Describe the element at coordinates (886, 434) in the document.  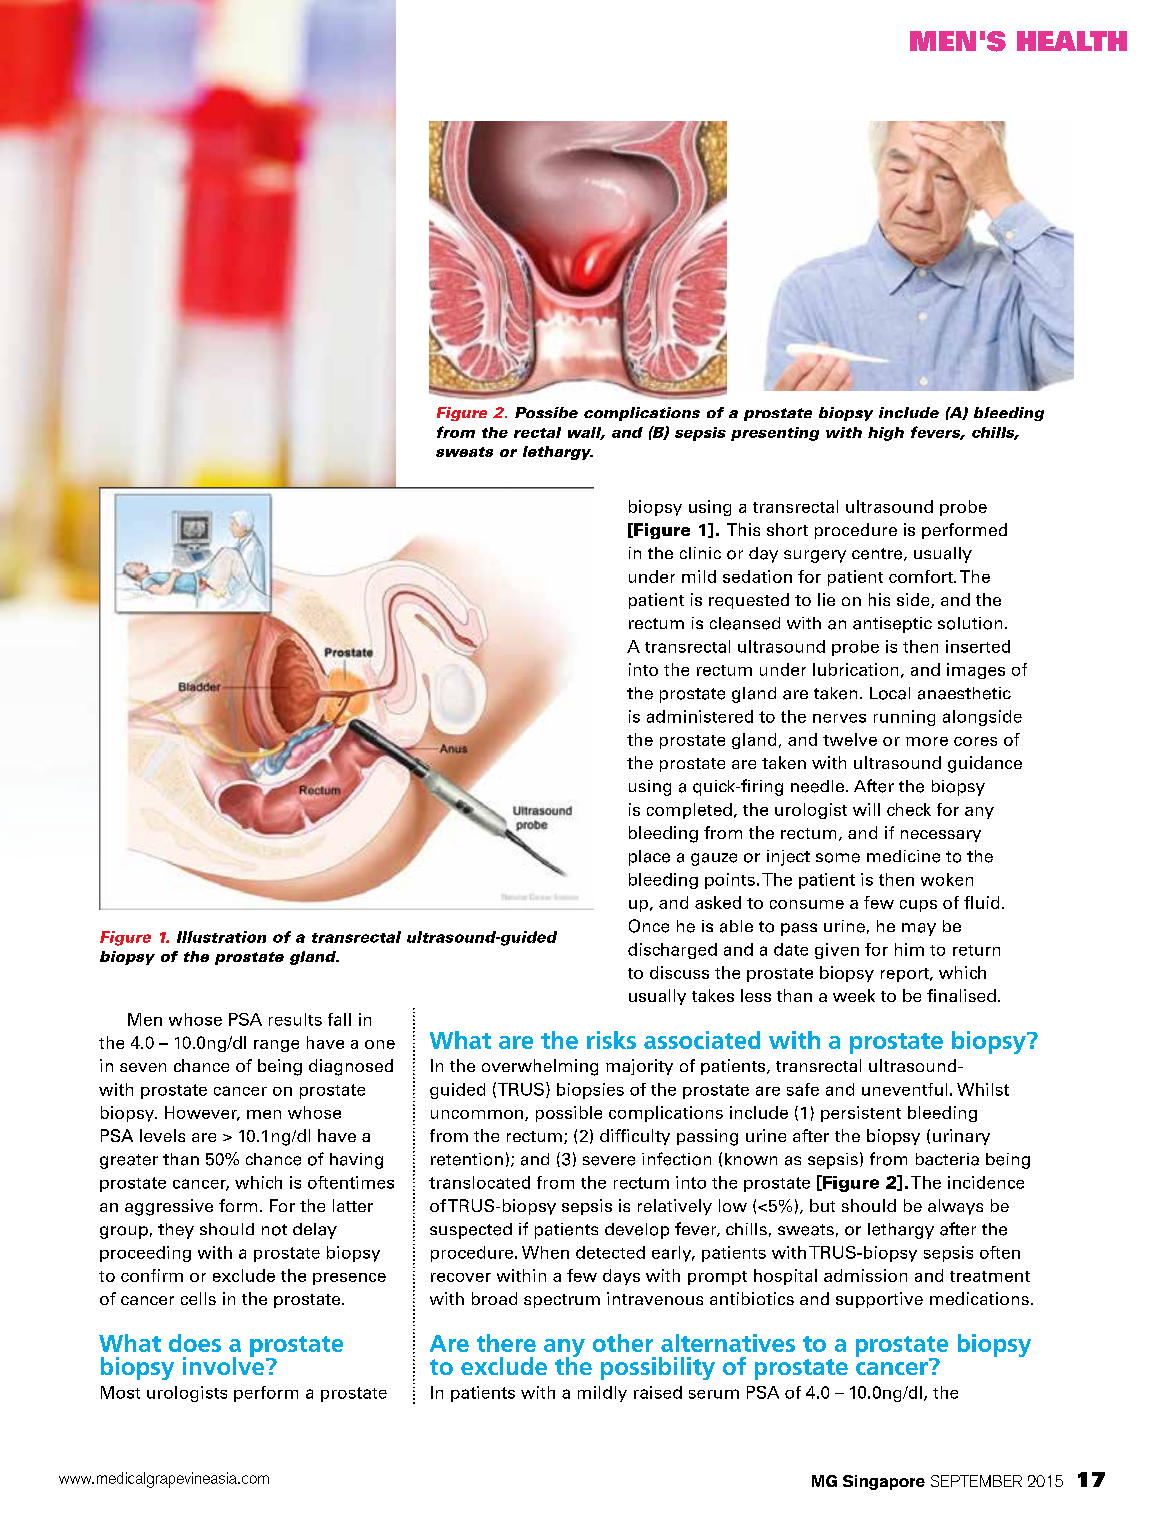
I see `high` at that location.
